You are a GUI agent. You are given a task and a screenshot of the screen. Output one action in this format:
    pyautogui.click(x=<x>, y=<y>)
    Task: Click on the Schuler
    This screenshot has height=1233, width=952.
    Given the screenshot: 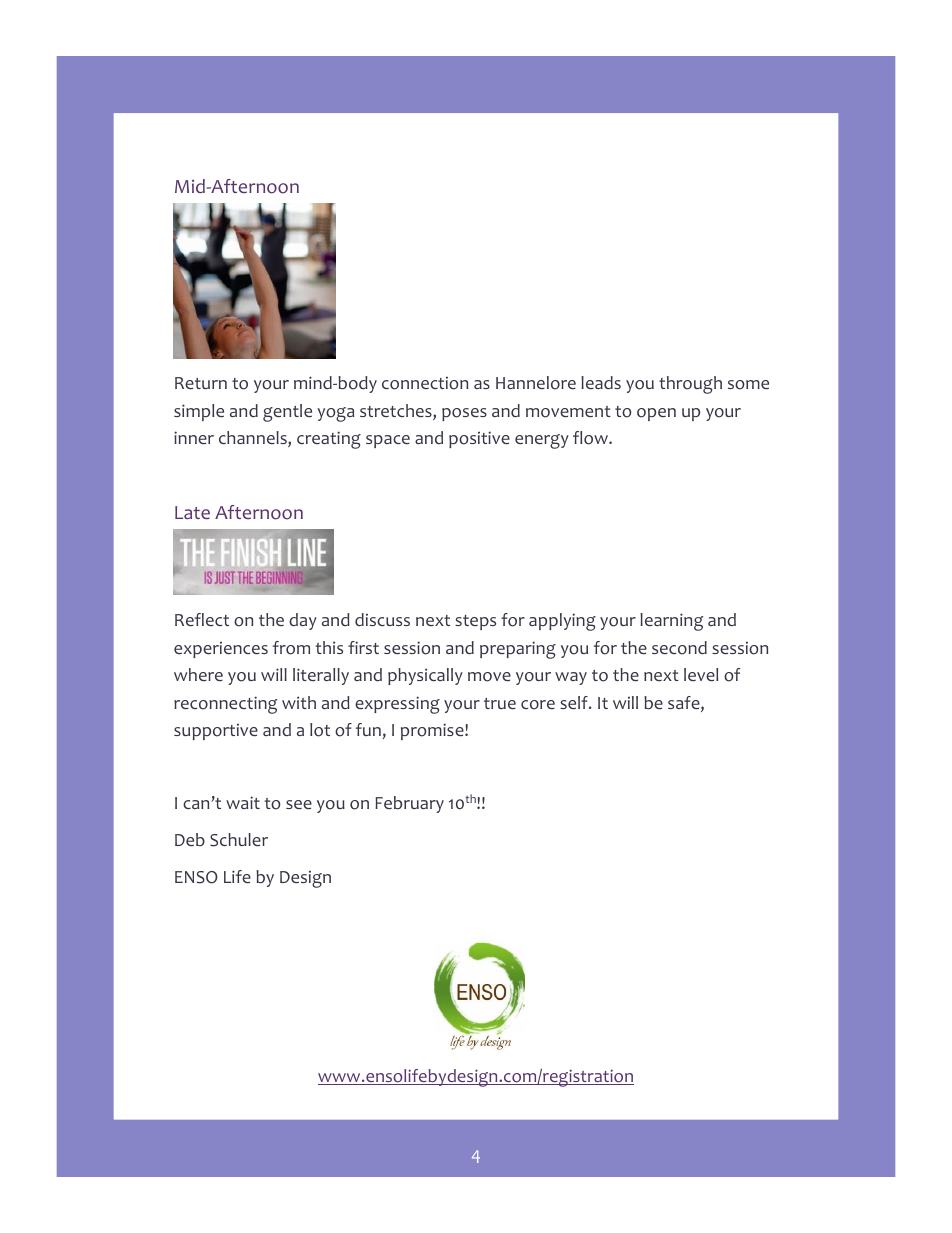 What is the action you would take?
    pyautogui.click(x=239, y=840)
